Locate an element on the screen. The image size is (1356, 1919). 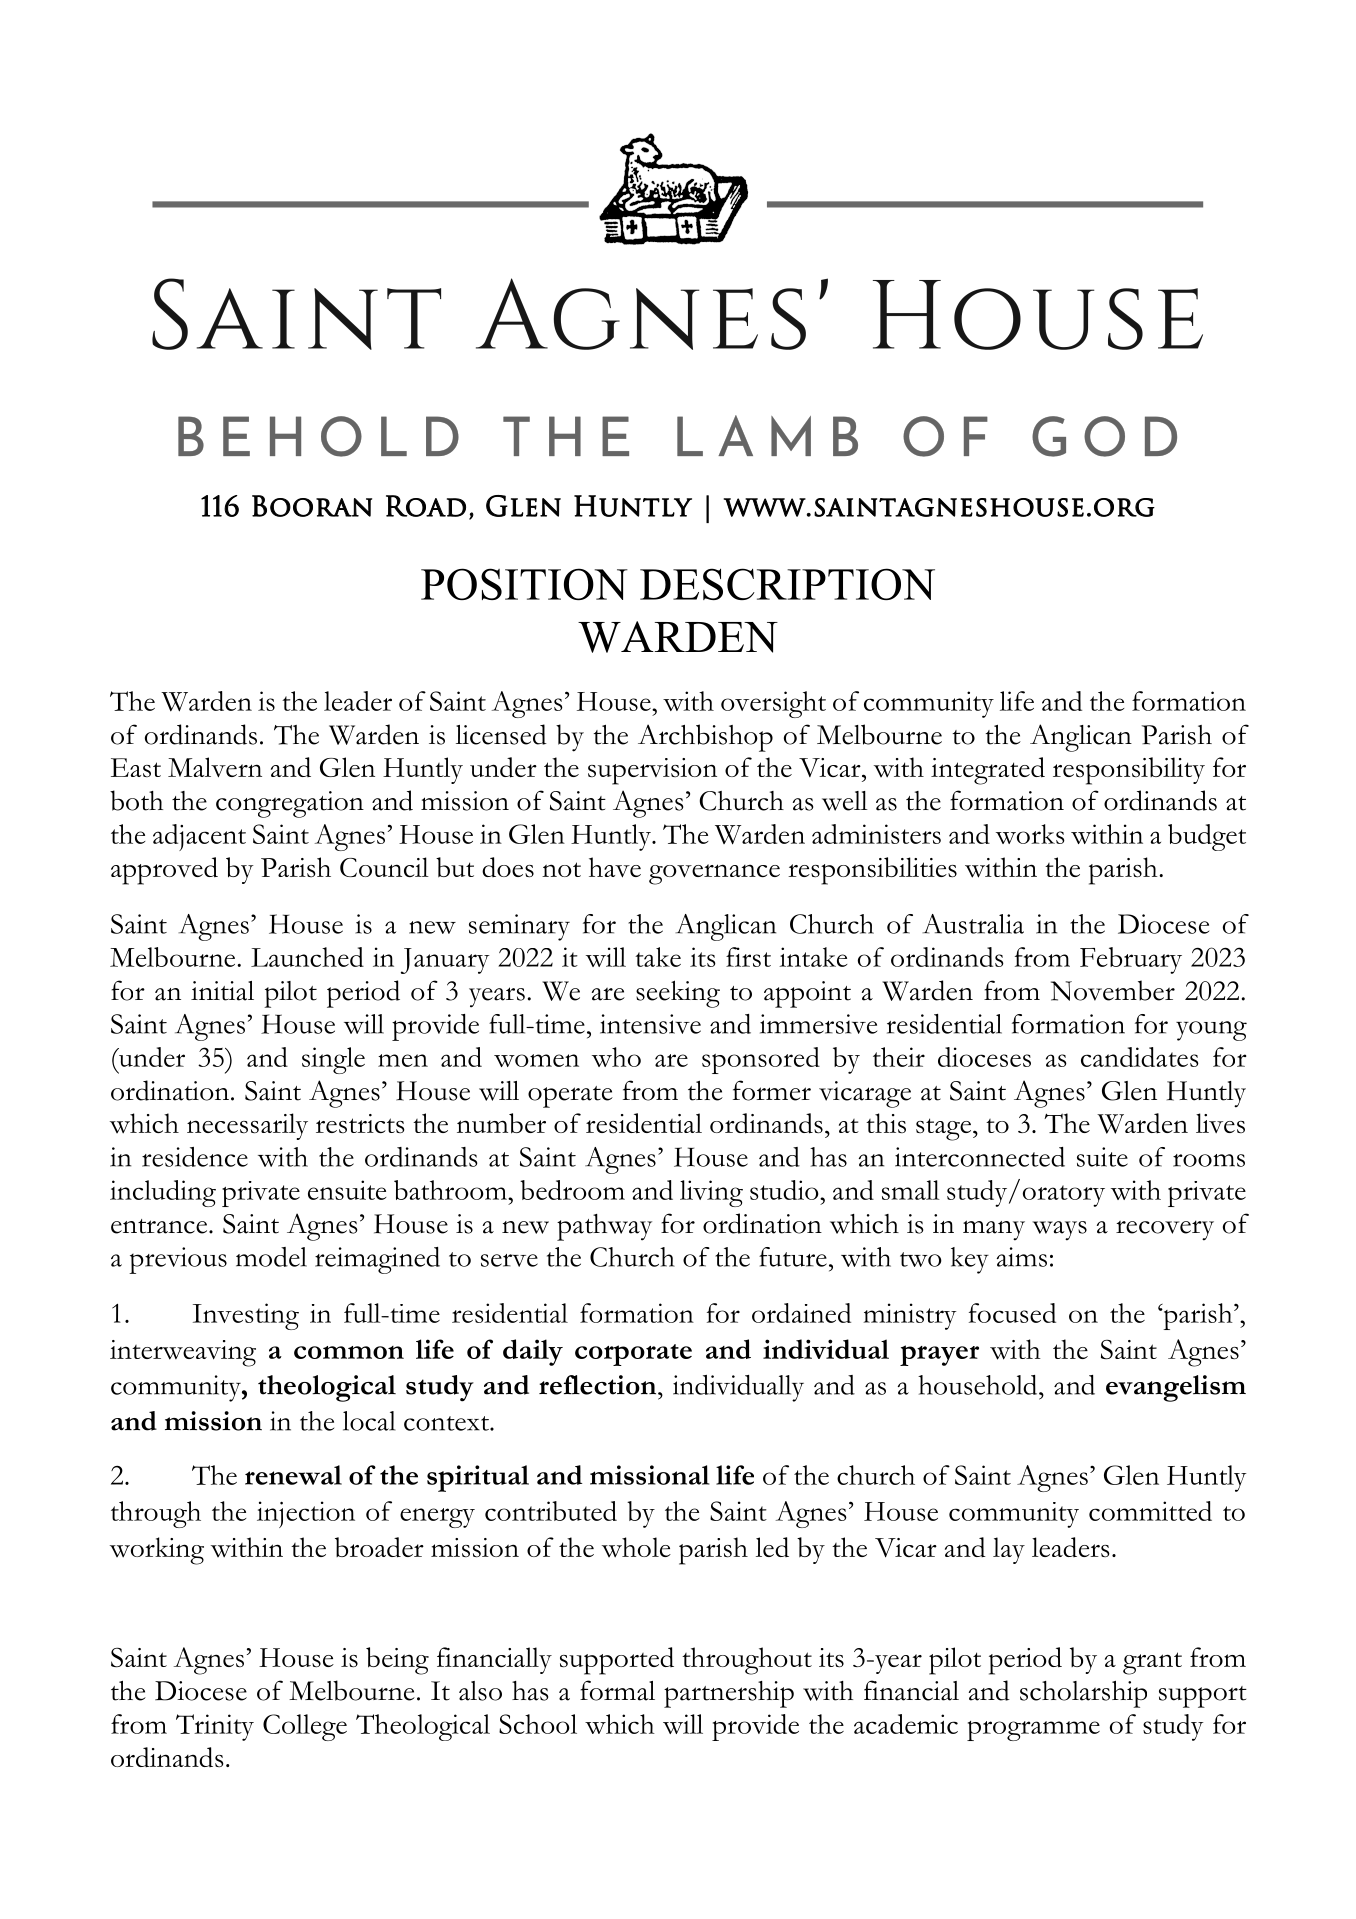
seeking is located at coordinates (678, 994).
